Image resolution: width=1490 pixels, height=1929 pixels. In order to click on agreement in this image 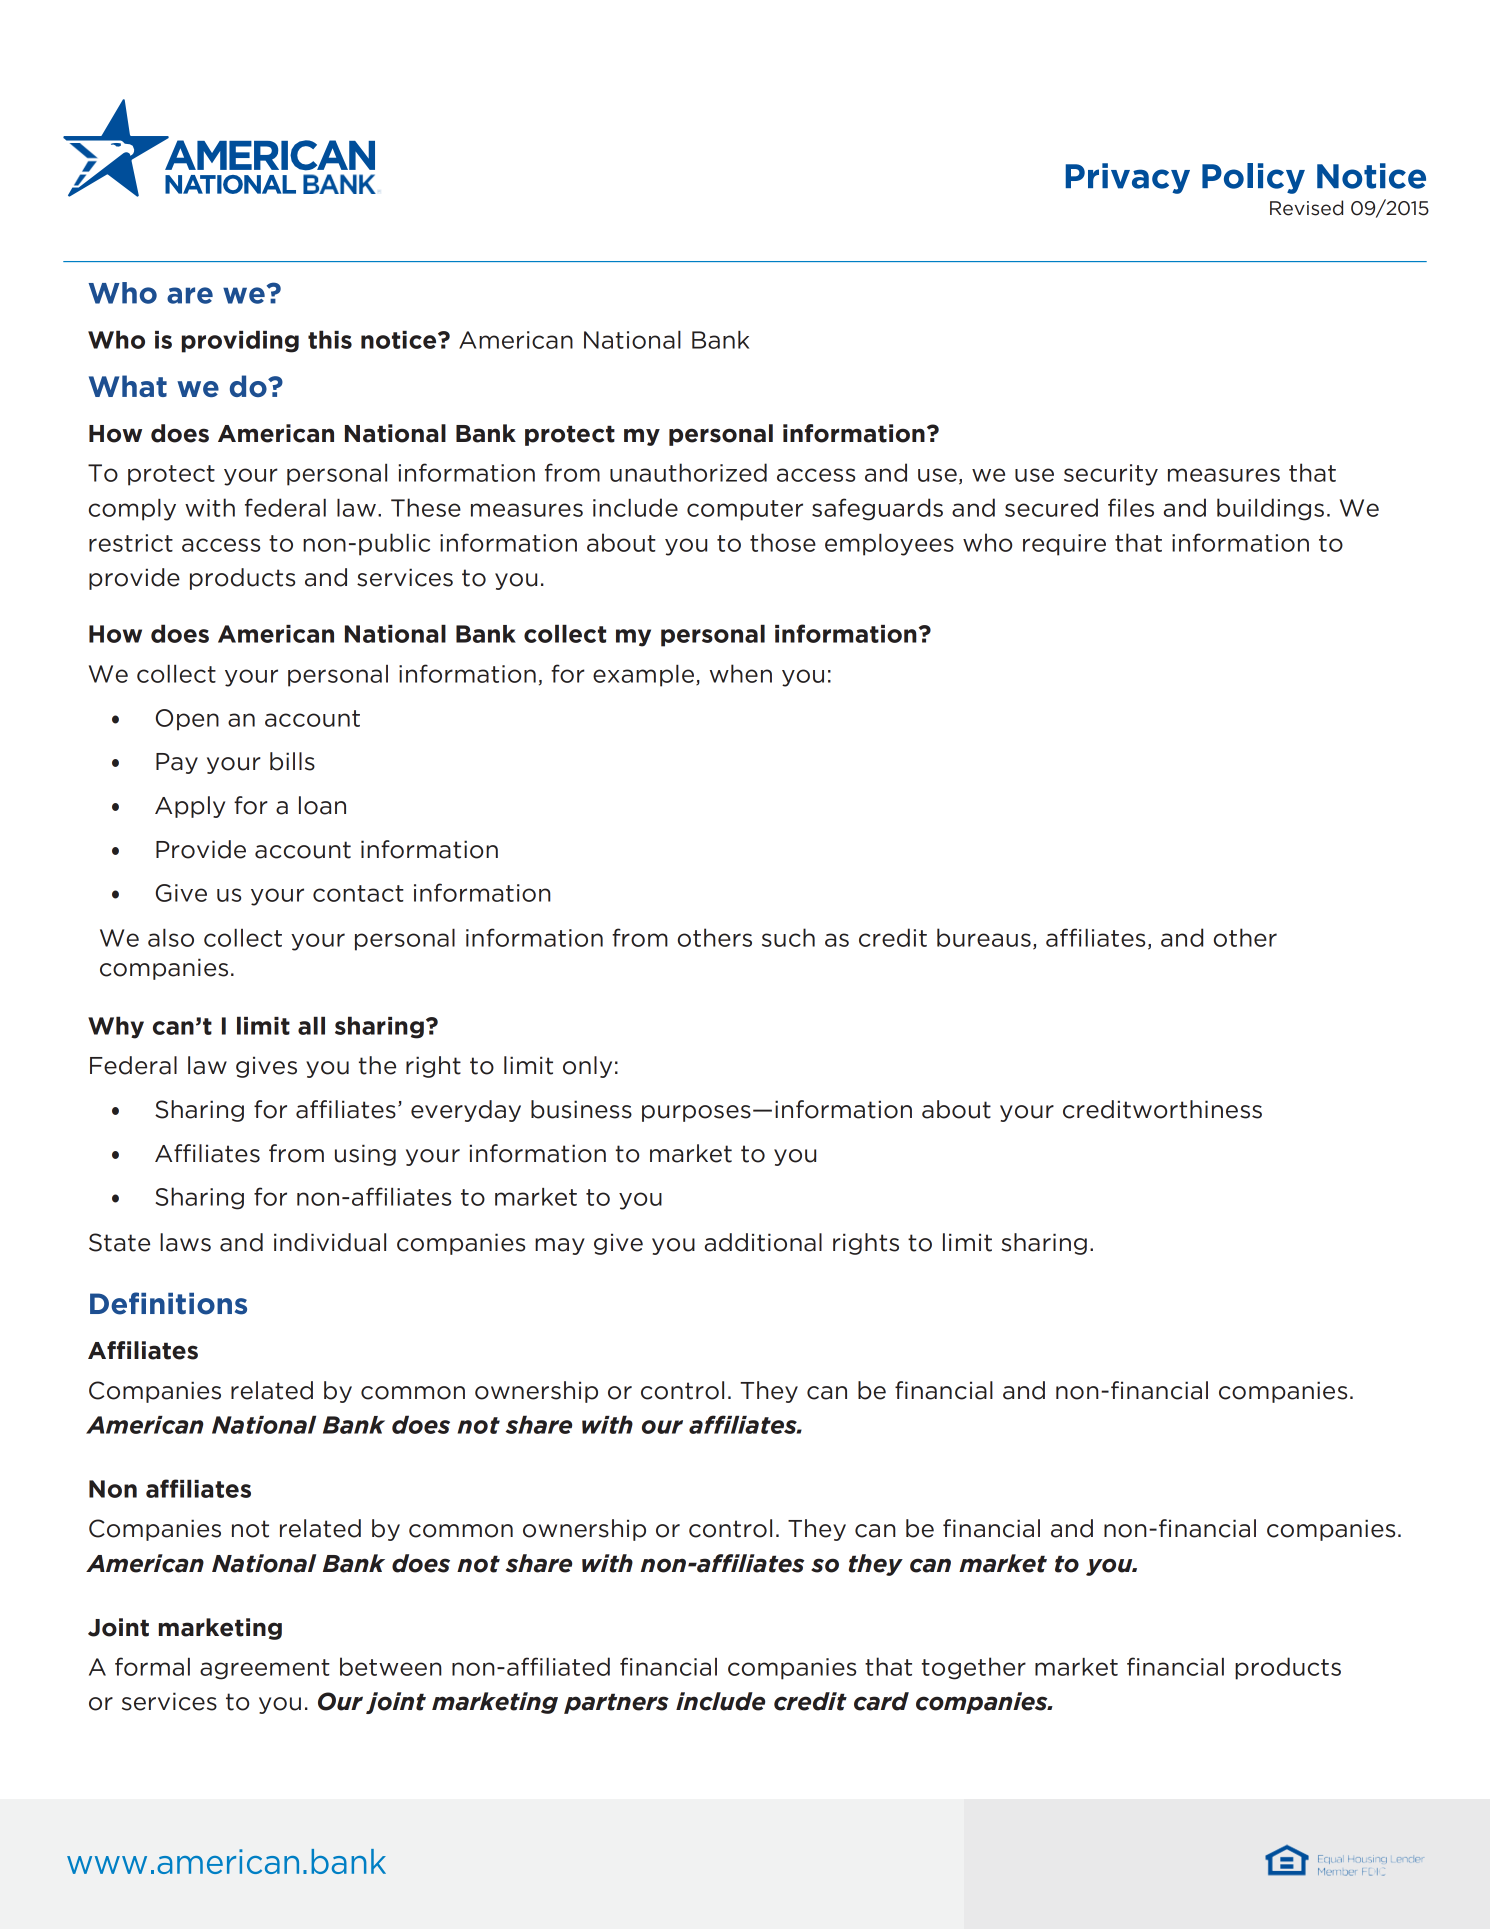, I will do `click(265, 1669)`.
